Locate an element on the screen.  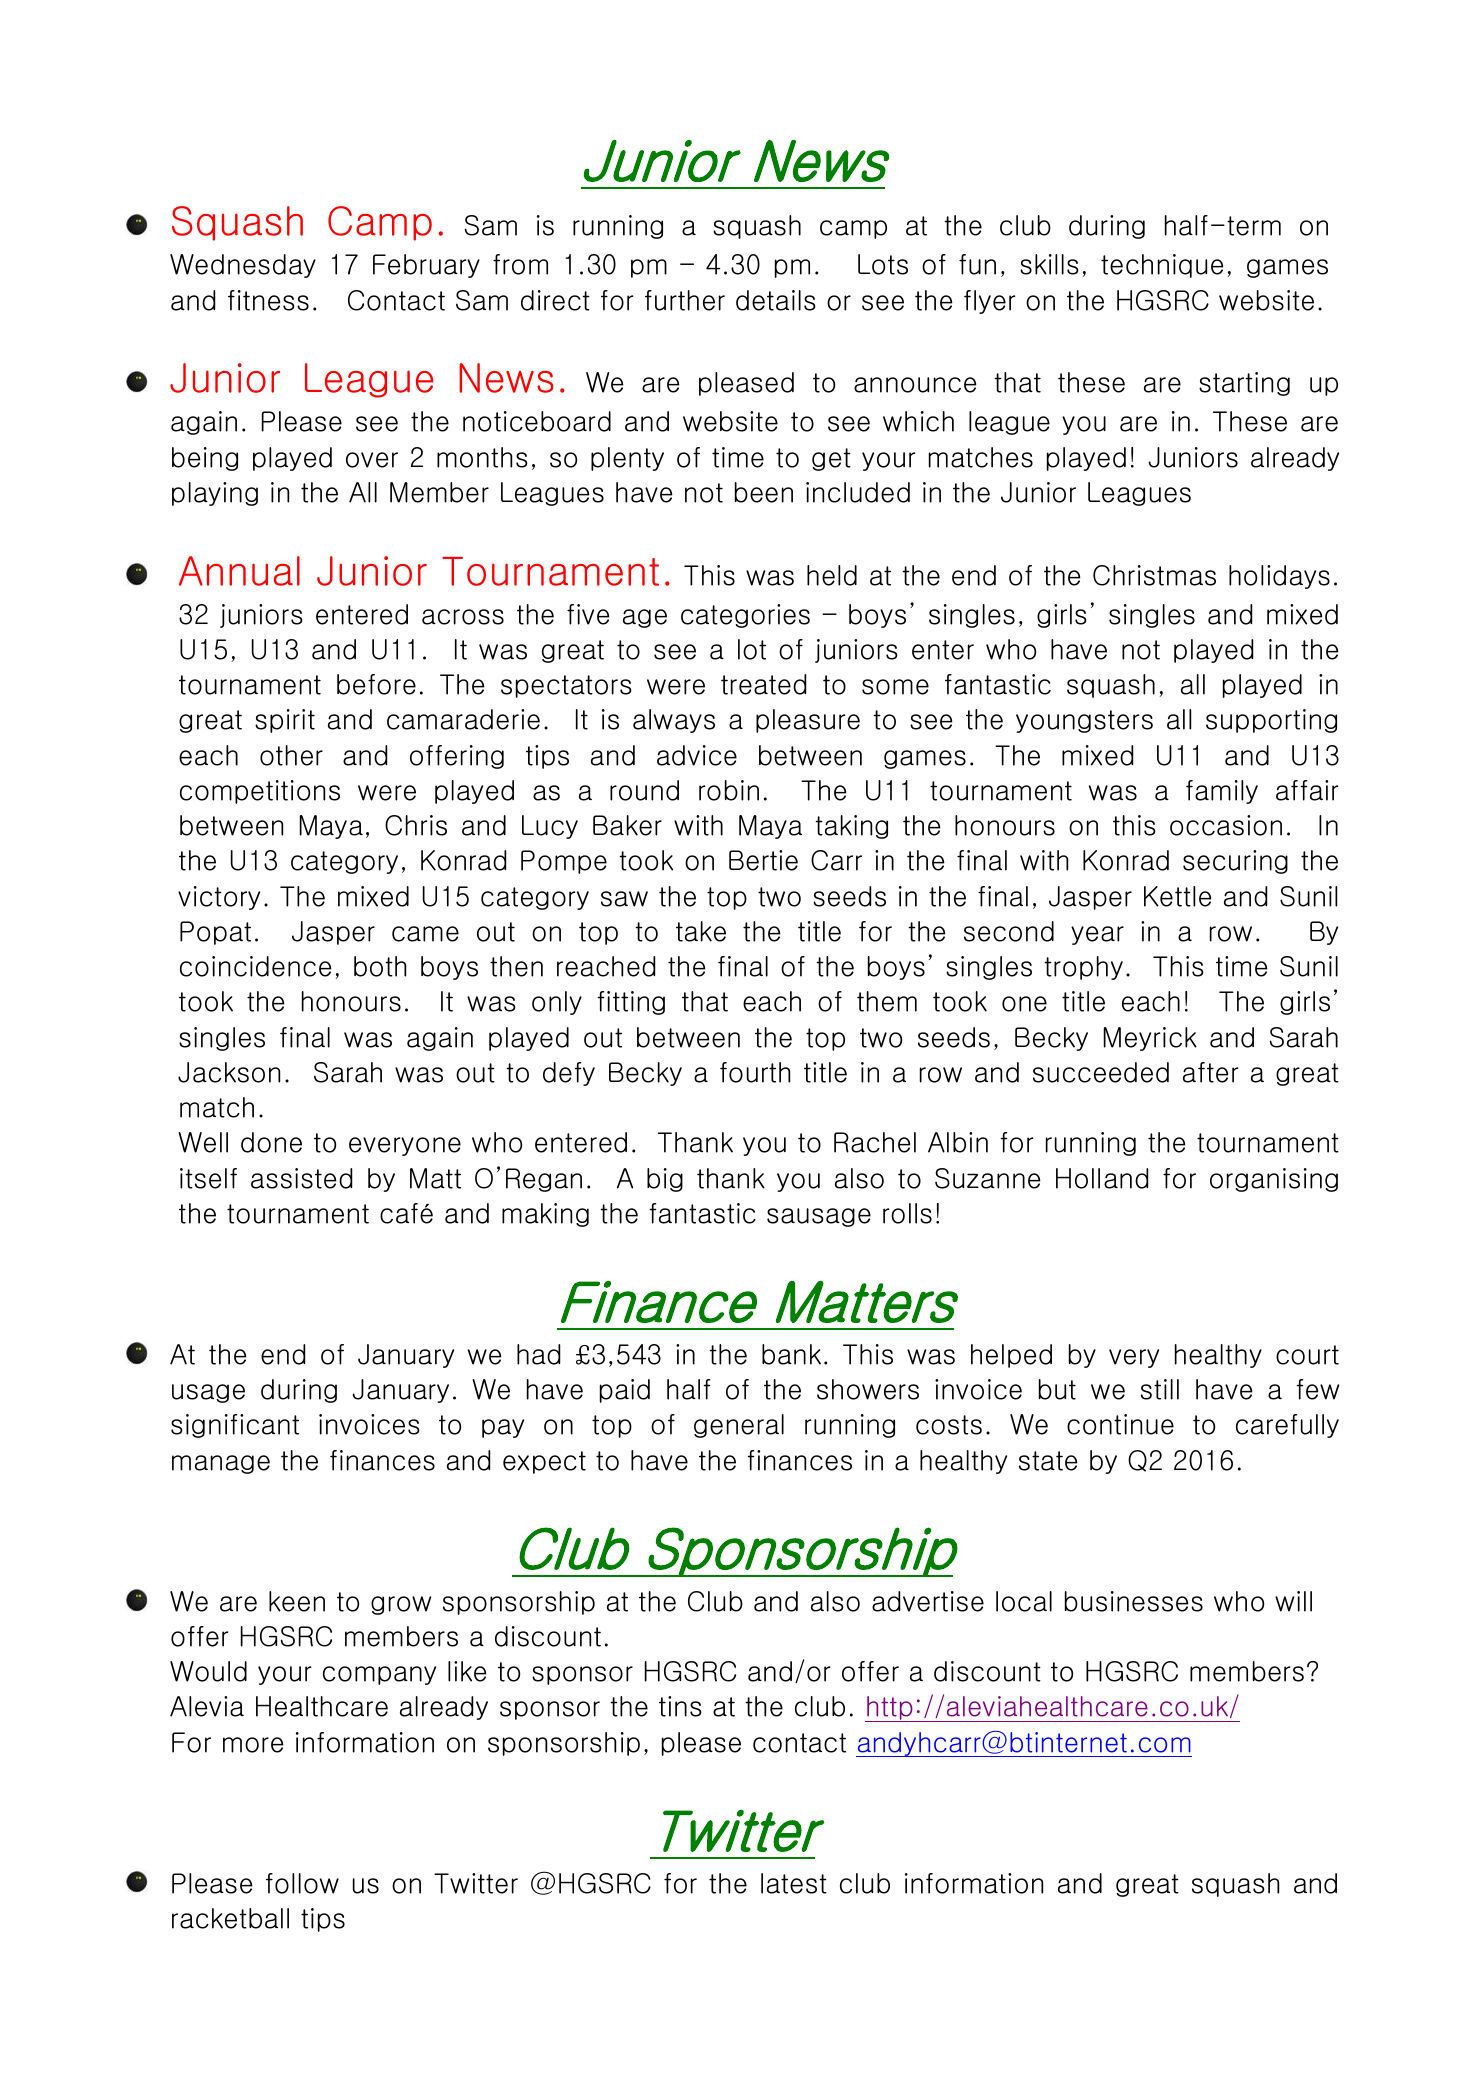
significant is located at coordinates (235, 1426).
